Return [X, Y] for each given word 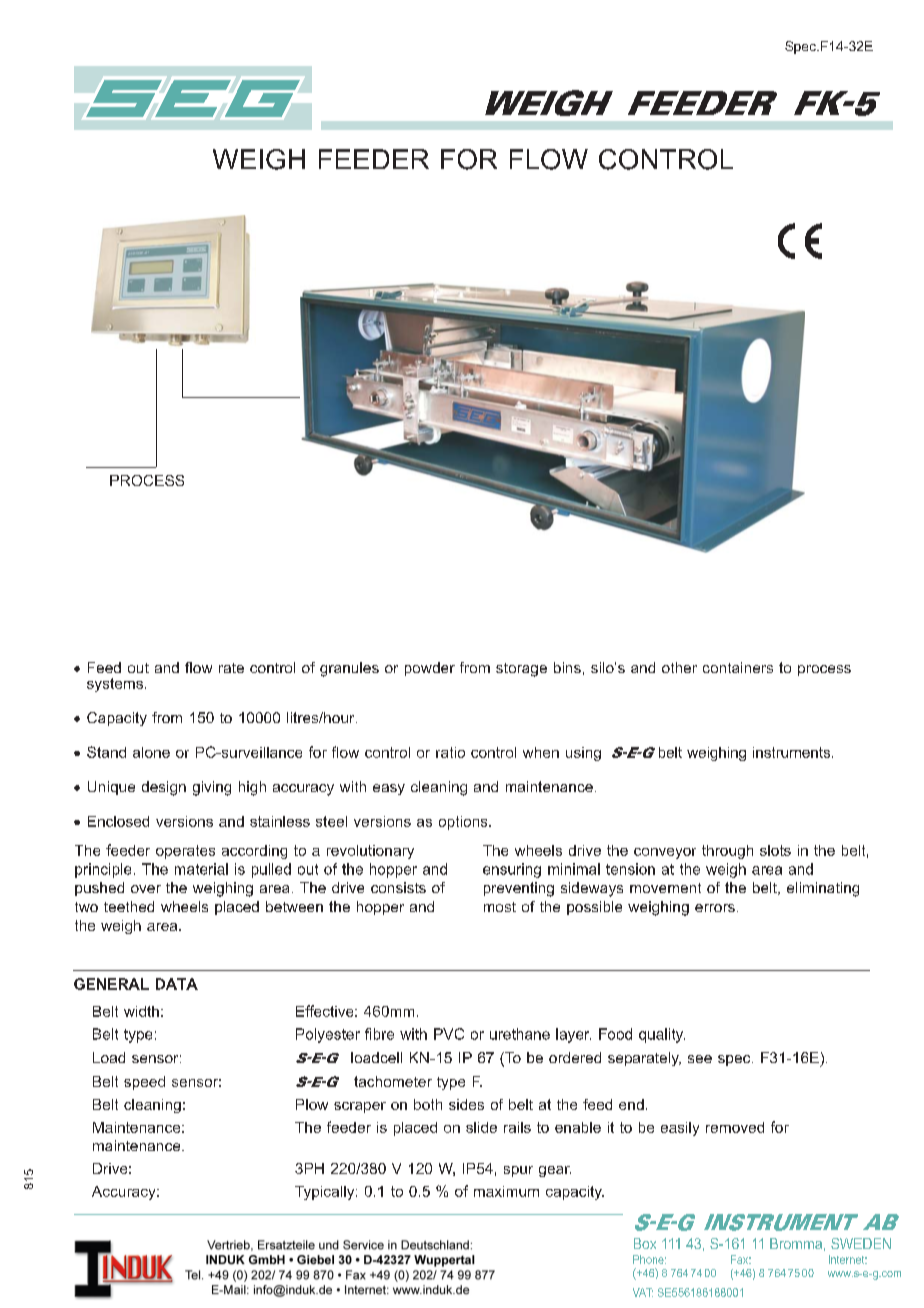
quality [662, 1035]
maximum [506, 1191]
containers [738, 667]
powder [430, 669]
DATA [177, 984]
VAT [643, 1292]
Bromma [796, 1243]
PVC [449, 1034]
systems [115, 685]
